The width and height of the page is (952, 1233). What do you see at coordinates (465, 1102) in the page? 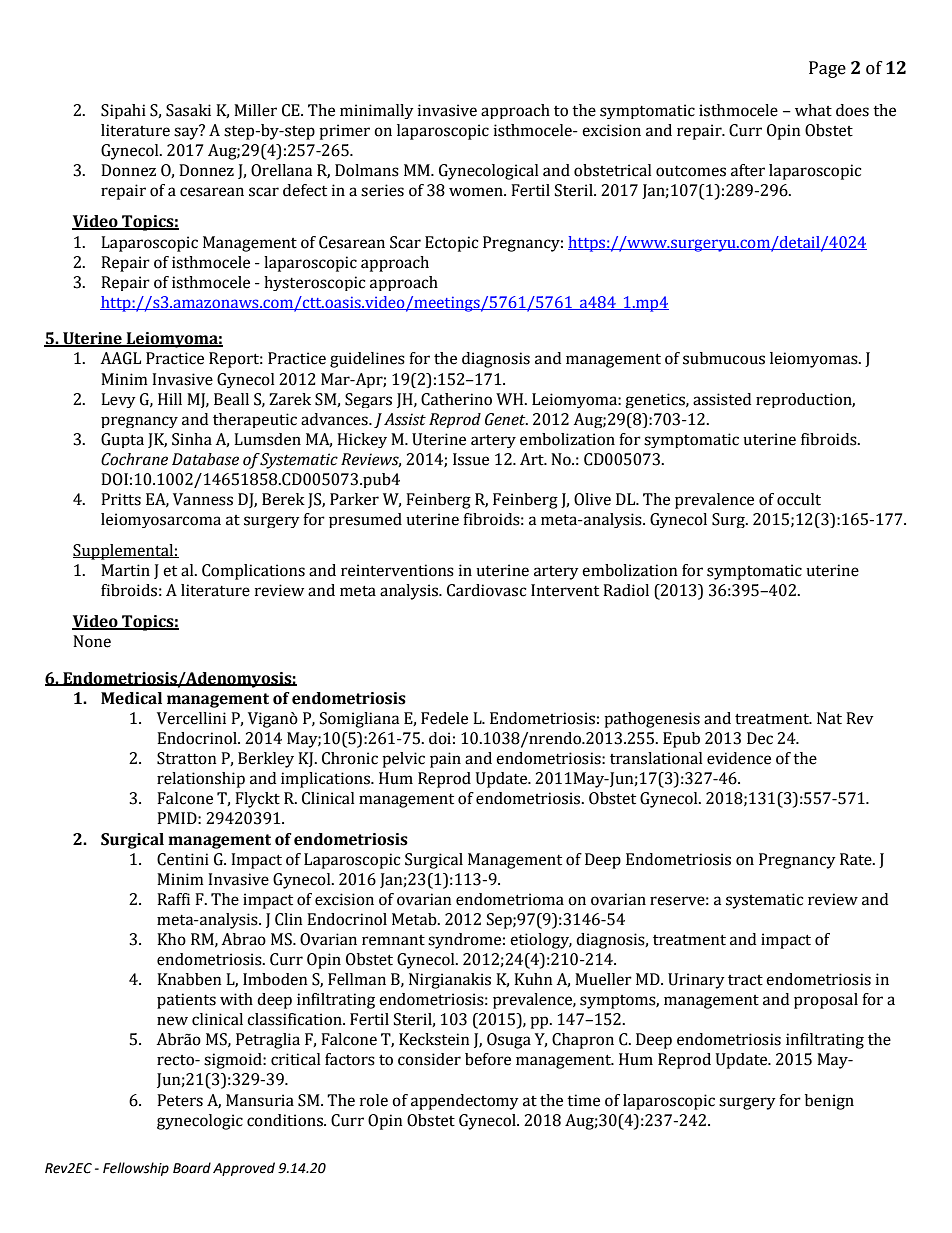
I see `appendectomy` at bounding box center [465, 1102].
